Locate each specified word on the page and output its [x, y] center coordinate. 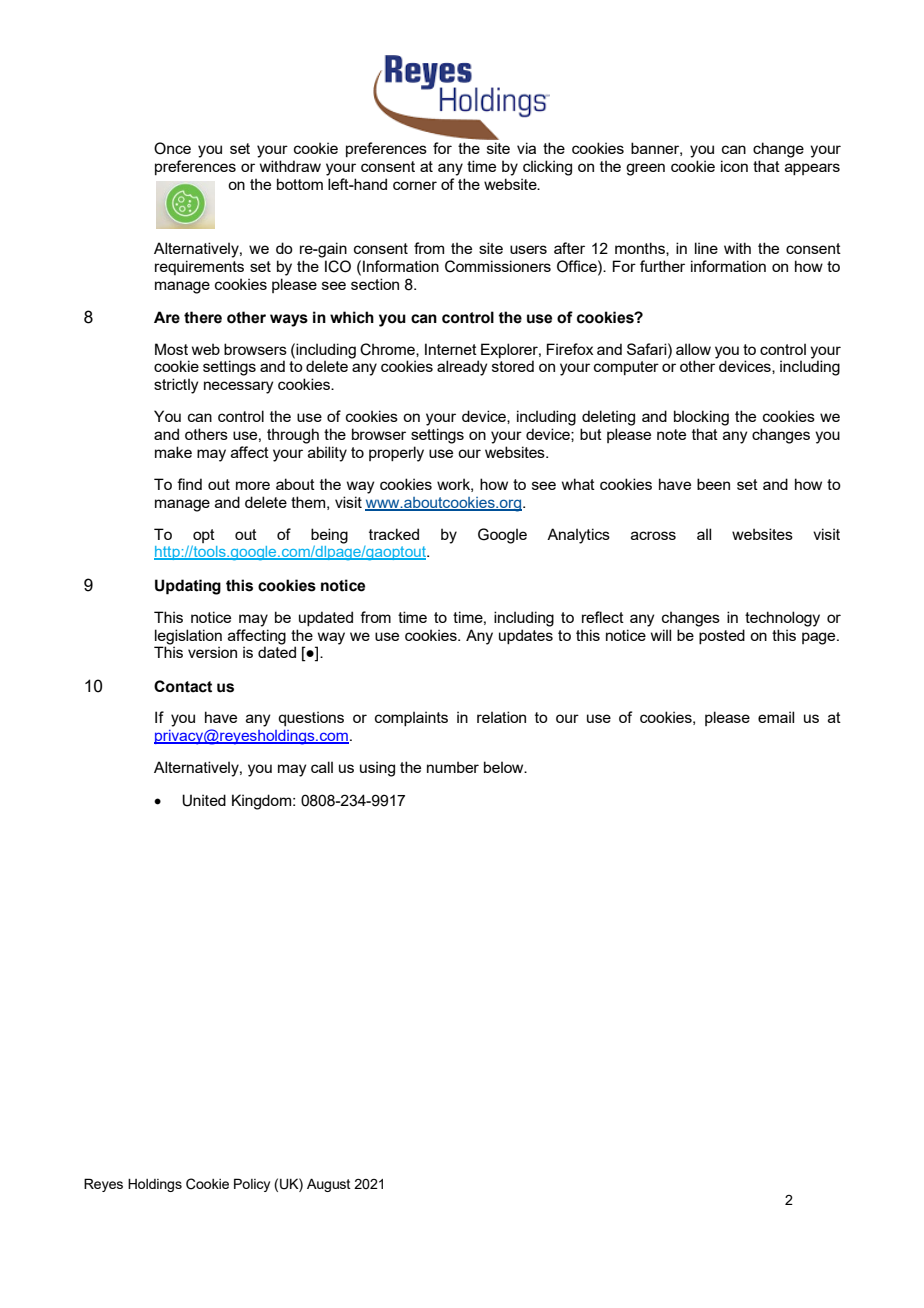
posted [722, 636]
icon [734, 166]
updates [526, 636]
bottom [300, 184]
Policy [252, 1185]
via [526, 148]
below [505, 767]
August [329, 1185]
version [212, 652]
